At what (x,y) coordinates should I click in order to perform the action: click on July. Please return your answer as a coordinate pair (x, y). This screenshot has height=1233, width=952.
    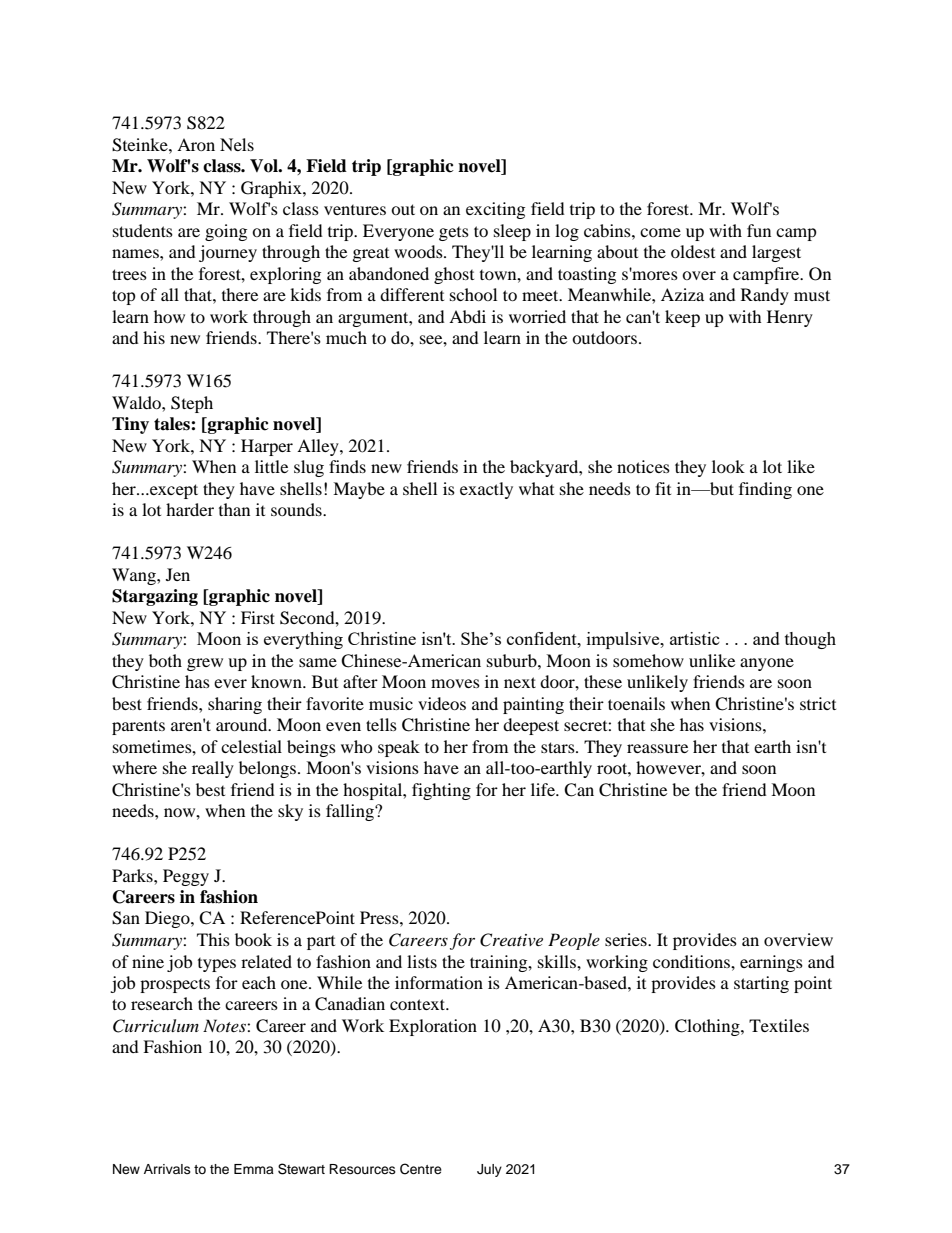
    Looking at the image, I should click on (489, 1170).
